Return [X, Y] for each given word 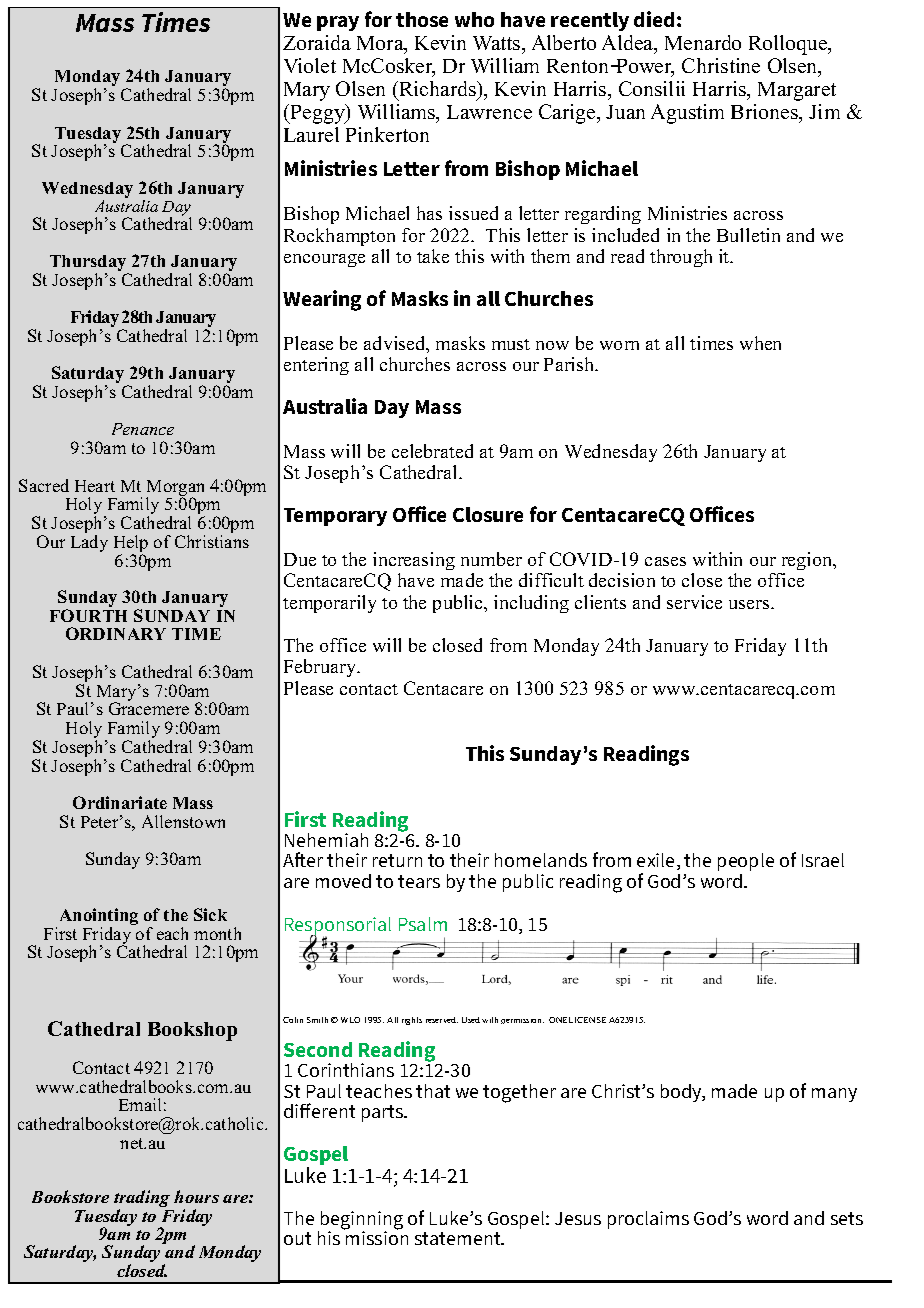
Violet [310, 65]
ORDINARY [116, 633]
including [531, 604]
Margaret [797, 91]
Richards [437, 90]
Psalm [423, 924]
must [511, 344]
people [746, 864]
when [760, 343]
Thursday [89, 264]
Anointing [99, 918]
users [750, 604]
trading [142, 1200]
